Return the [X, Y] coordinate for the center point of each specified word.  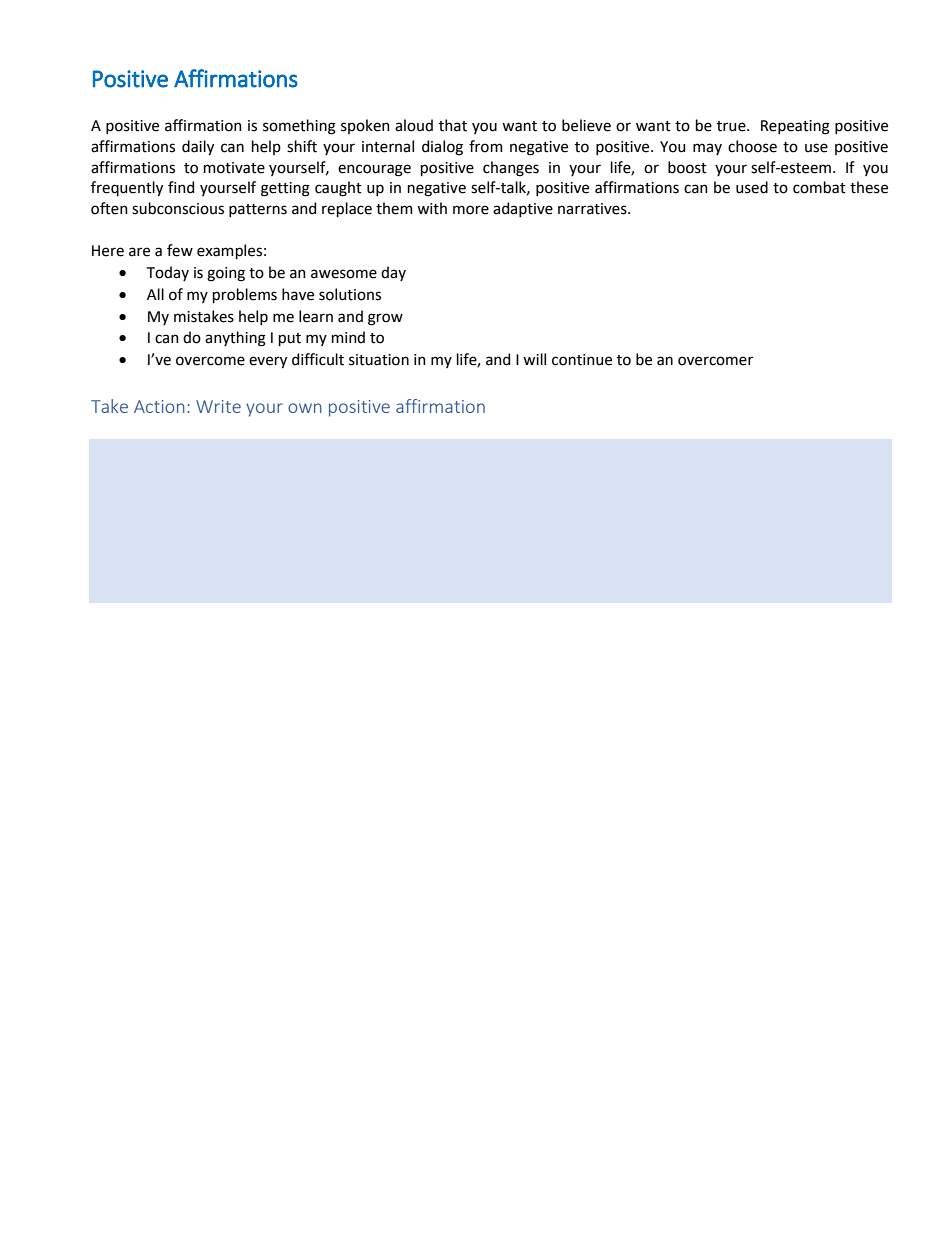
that [453, 125]
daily [198, 147]
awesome [344, 274]
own [305, 408]
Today [168, 273]
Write [218, 406]
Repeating [795, 127]
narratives [593, 209]
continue [582, 360]
